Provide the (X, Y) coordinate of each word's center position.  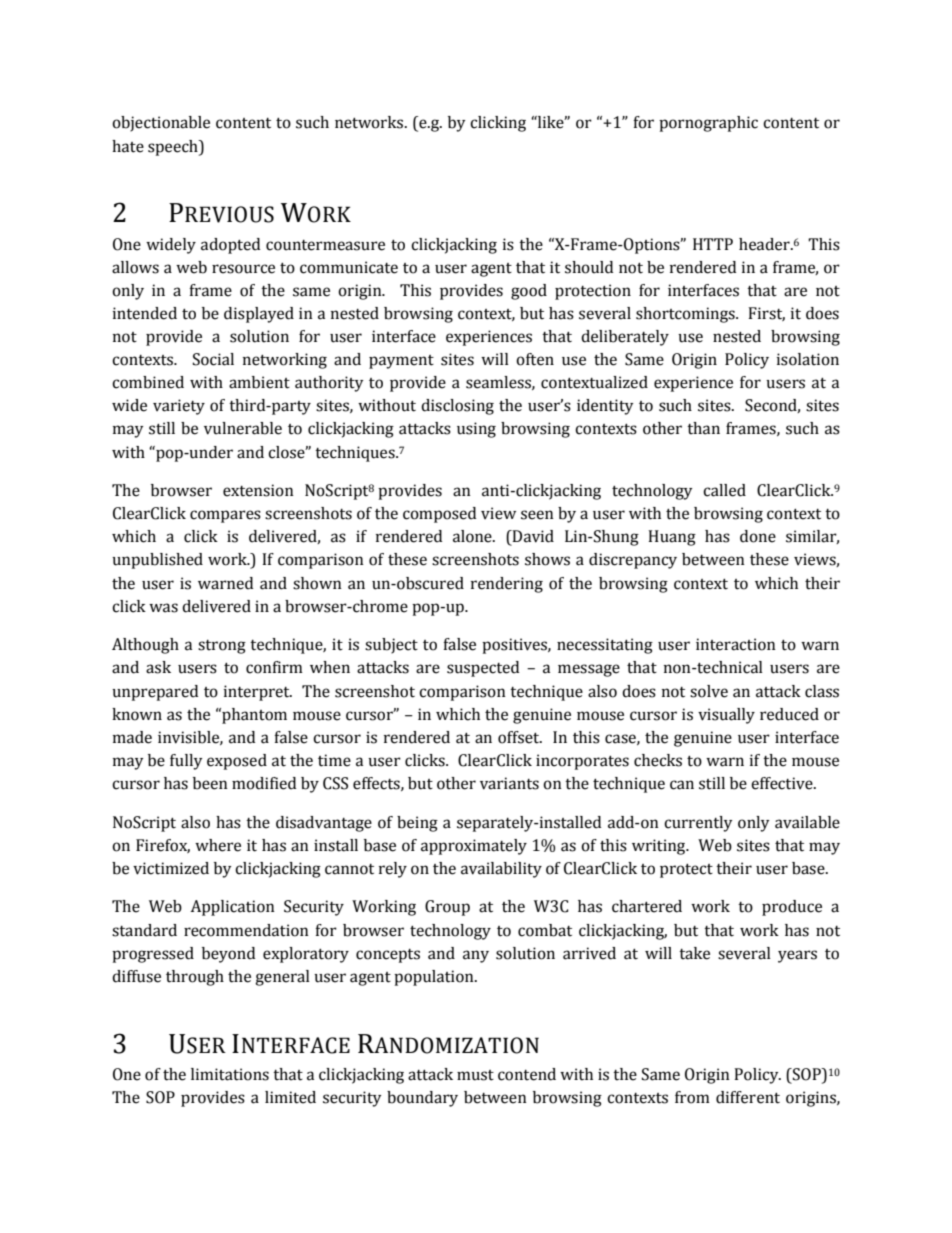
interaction (736, 644)
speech (174, 148)
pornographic (708, 124)
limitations (230, 1074)
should (589, 267)
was (163, 608)
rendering (507, 585)
